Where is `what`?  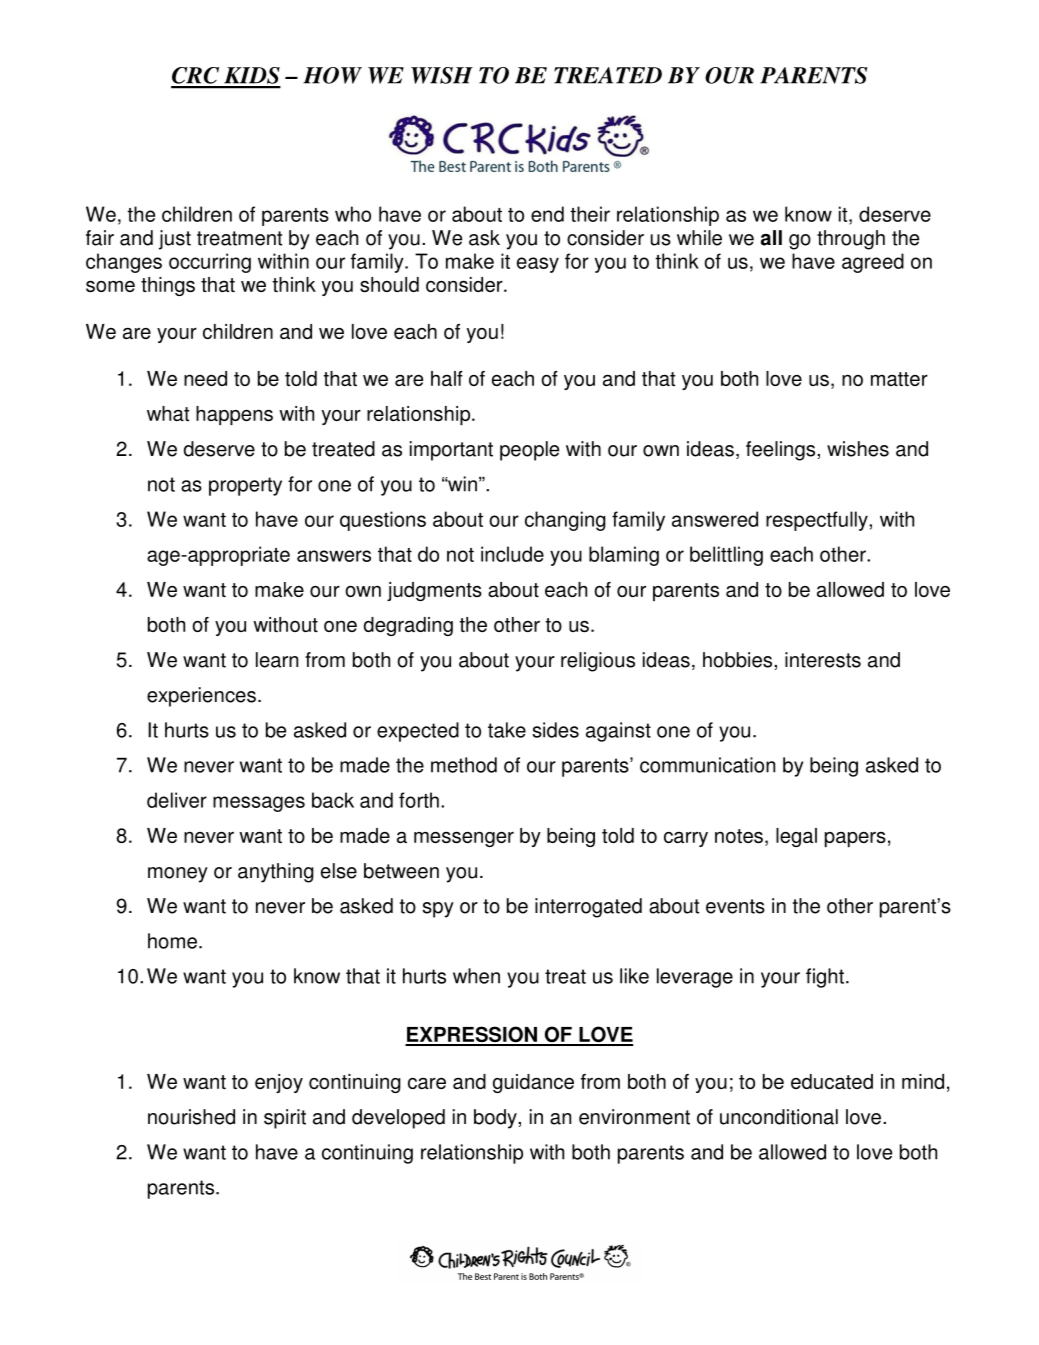 what is located at coordinates (168, 413).
